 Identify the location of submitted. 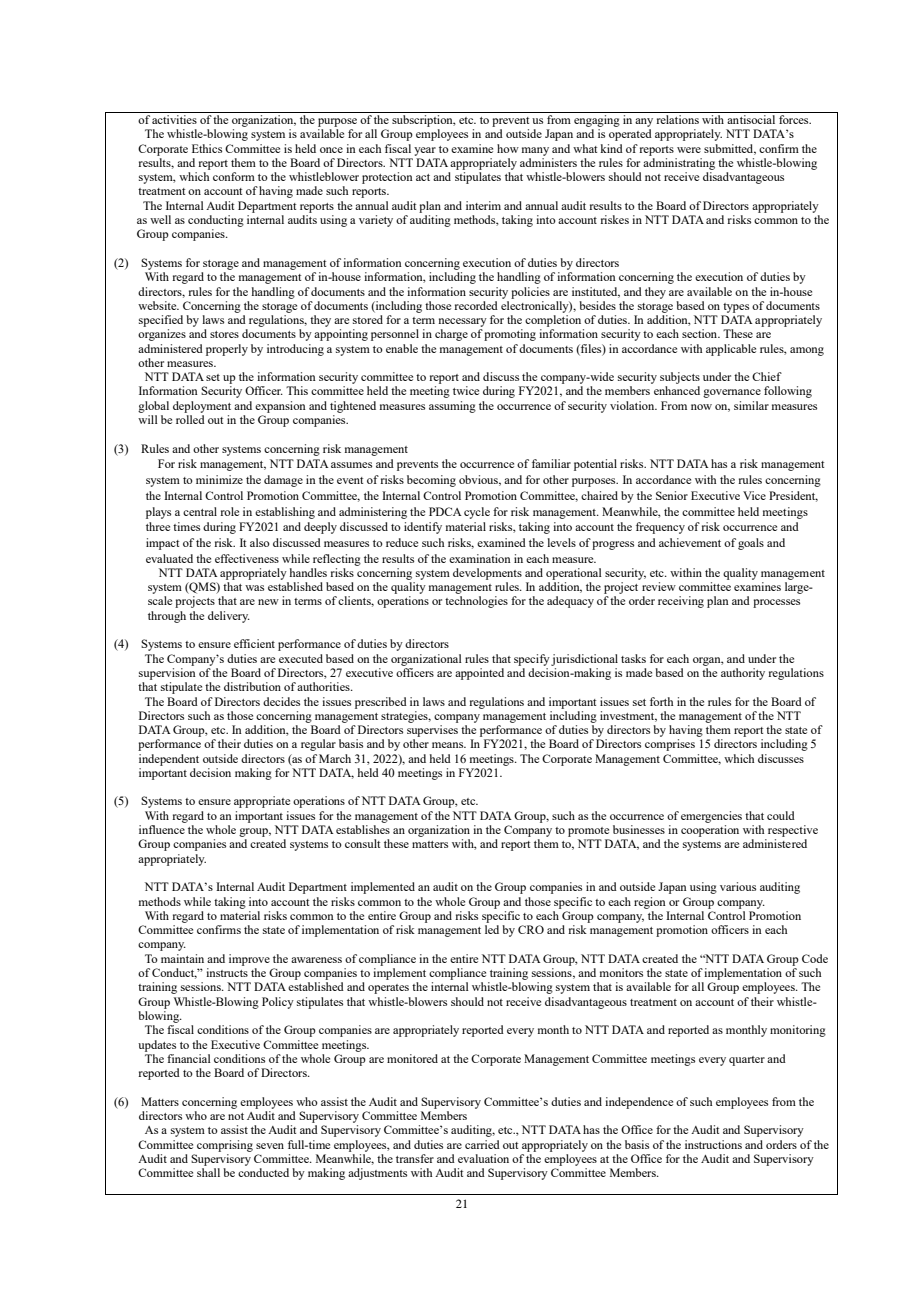
(730, 149).
